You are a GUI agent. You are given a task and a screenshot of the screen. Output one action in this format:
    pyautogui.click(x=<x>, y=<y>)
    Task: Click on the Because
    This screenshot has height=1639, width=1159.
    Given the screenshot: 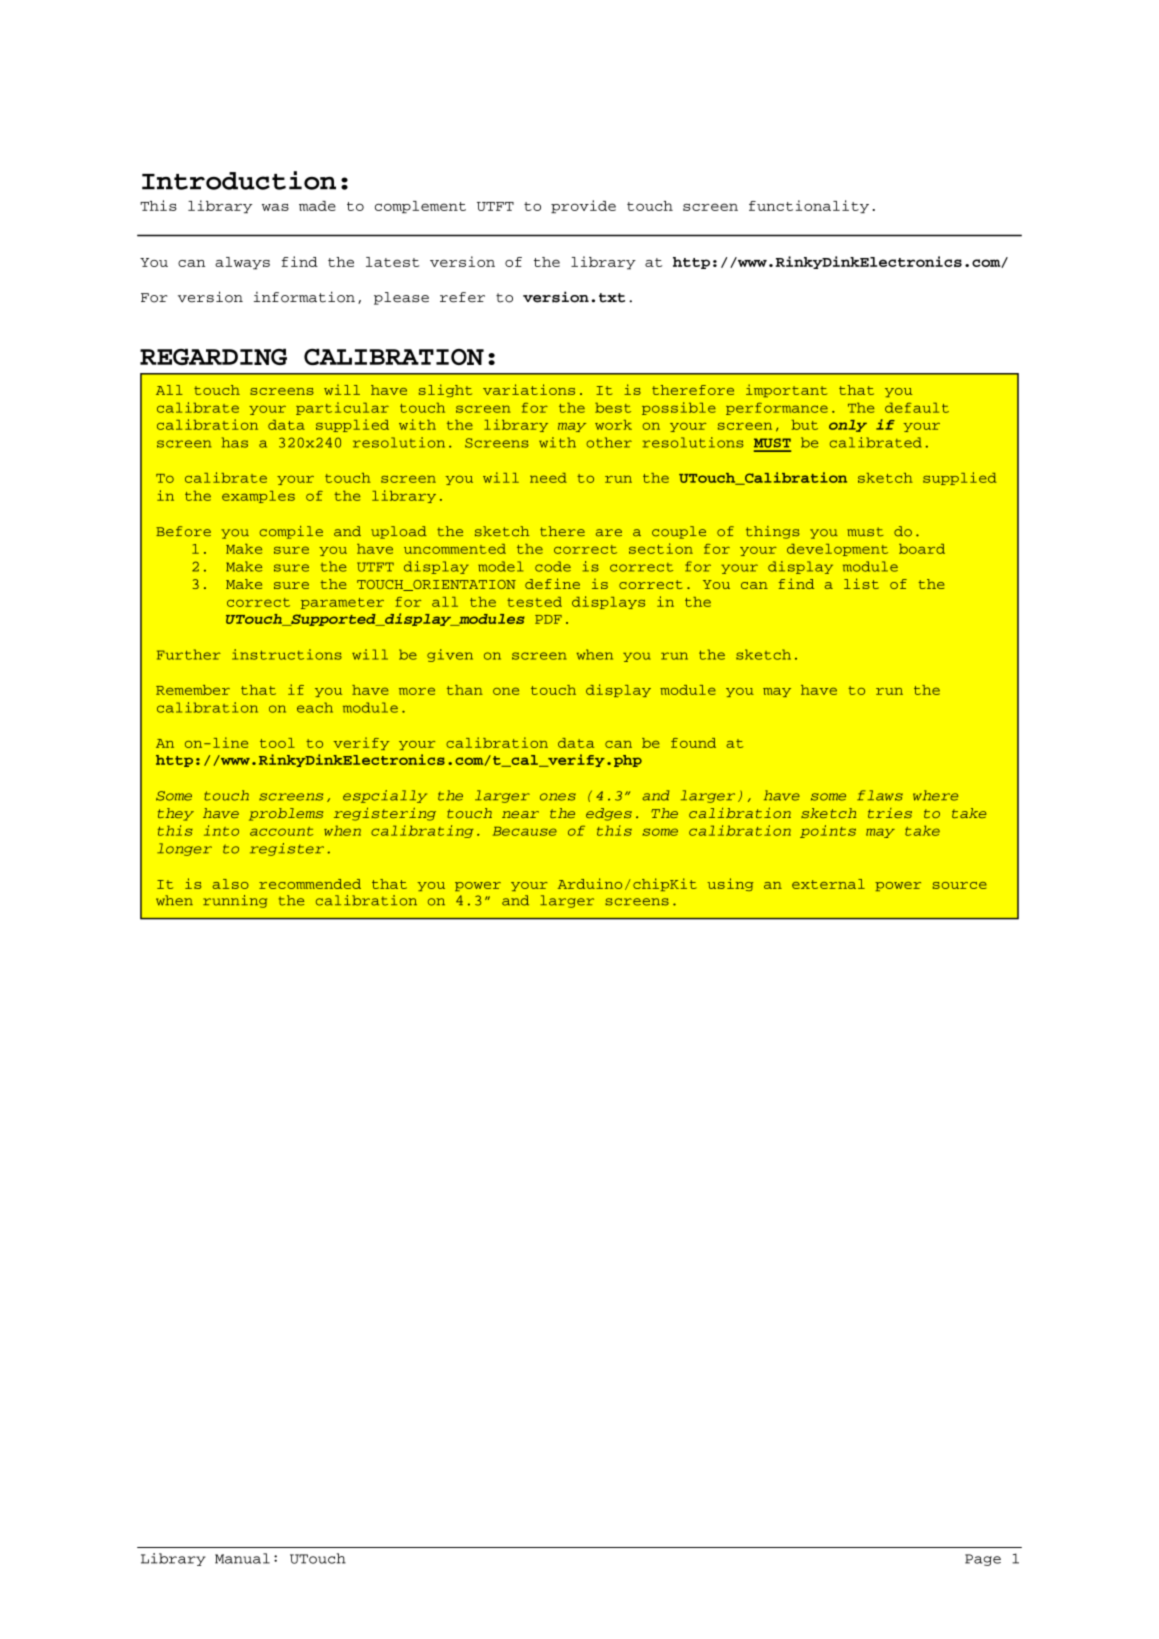 What is the action you would take?
    pyautogui.click(x=525, y=831)
